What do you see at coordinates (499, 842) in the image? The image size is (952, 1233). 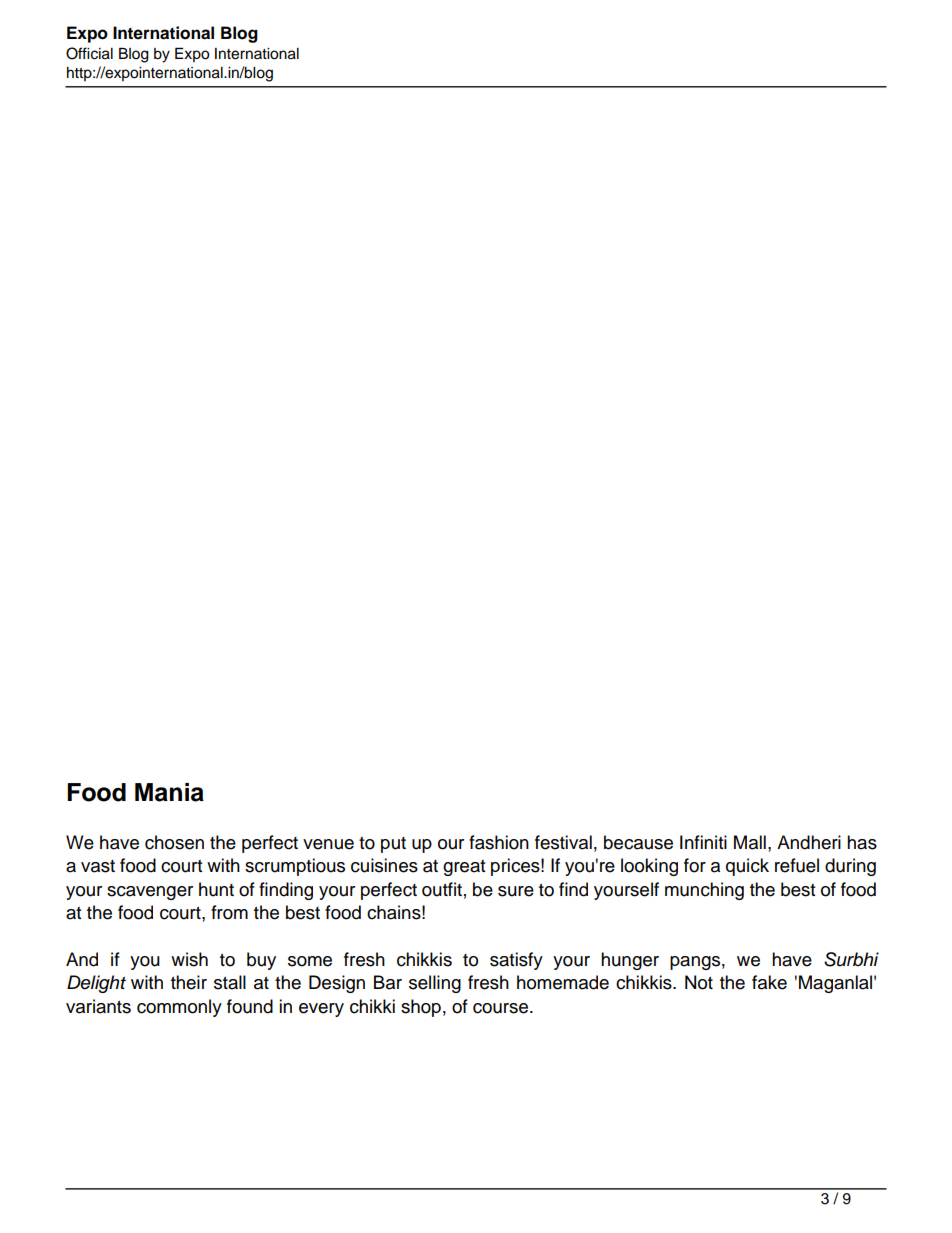 I see `fashion` at bounding box center [499, 842].
